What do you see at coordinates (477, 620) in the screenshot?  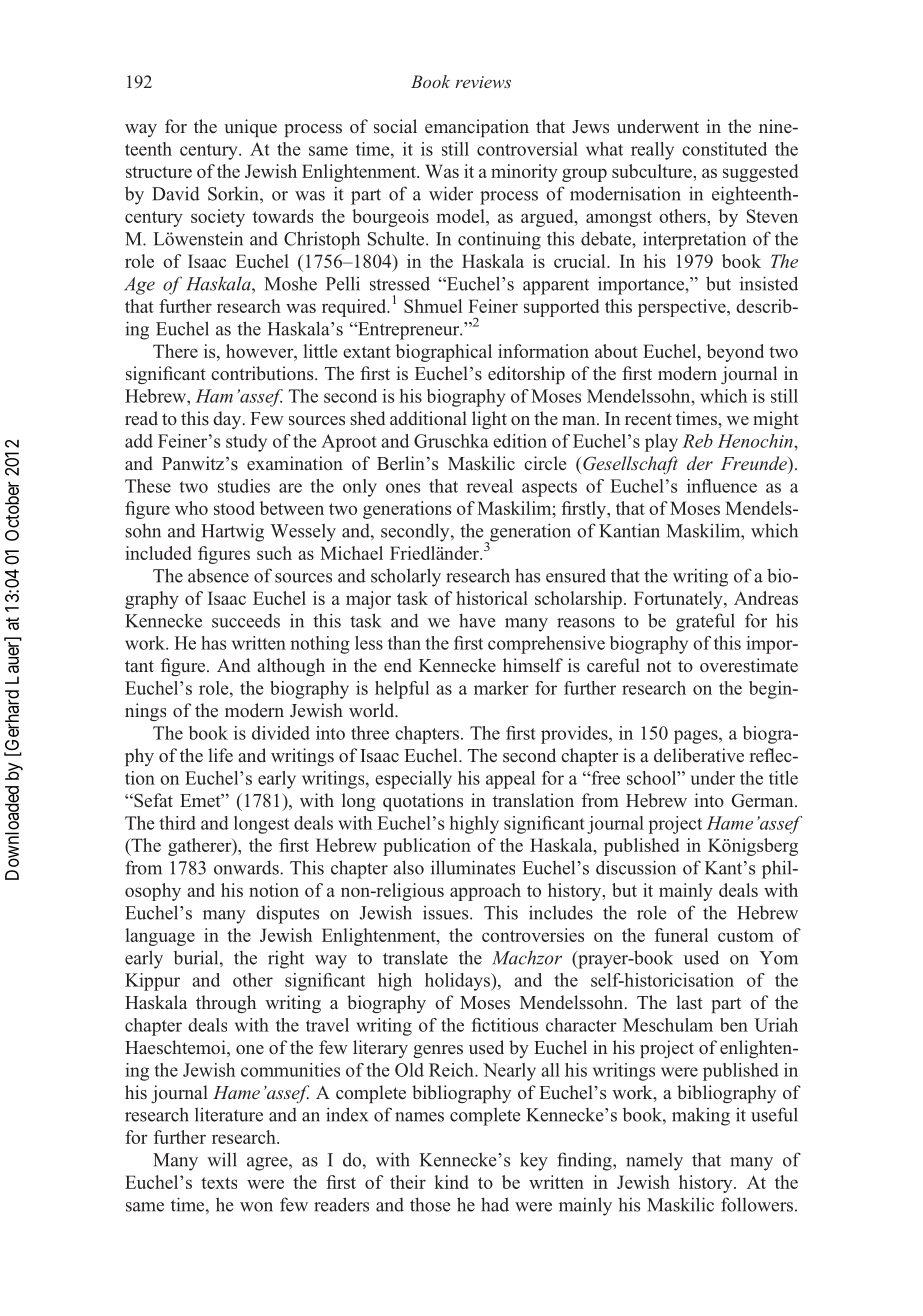 I see `have` at bounding box center [477, 620].
